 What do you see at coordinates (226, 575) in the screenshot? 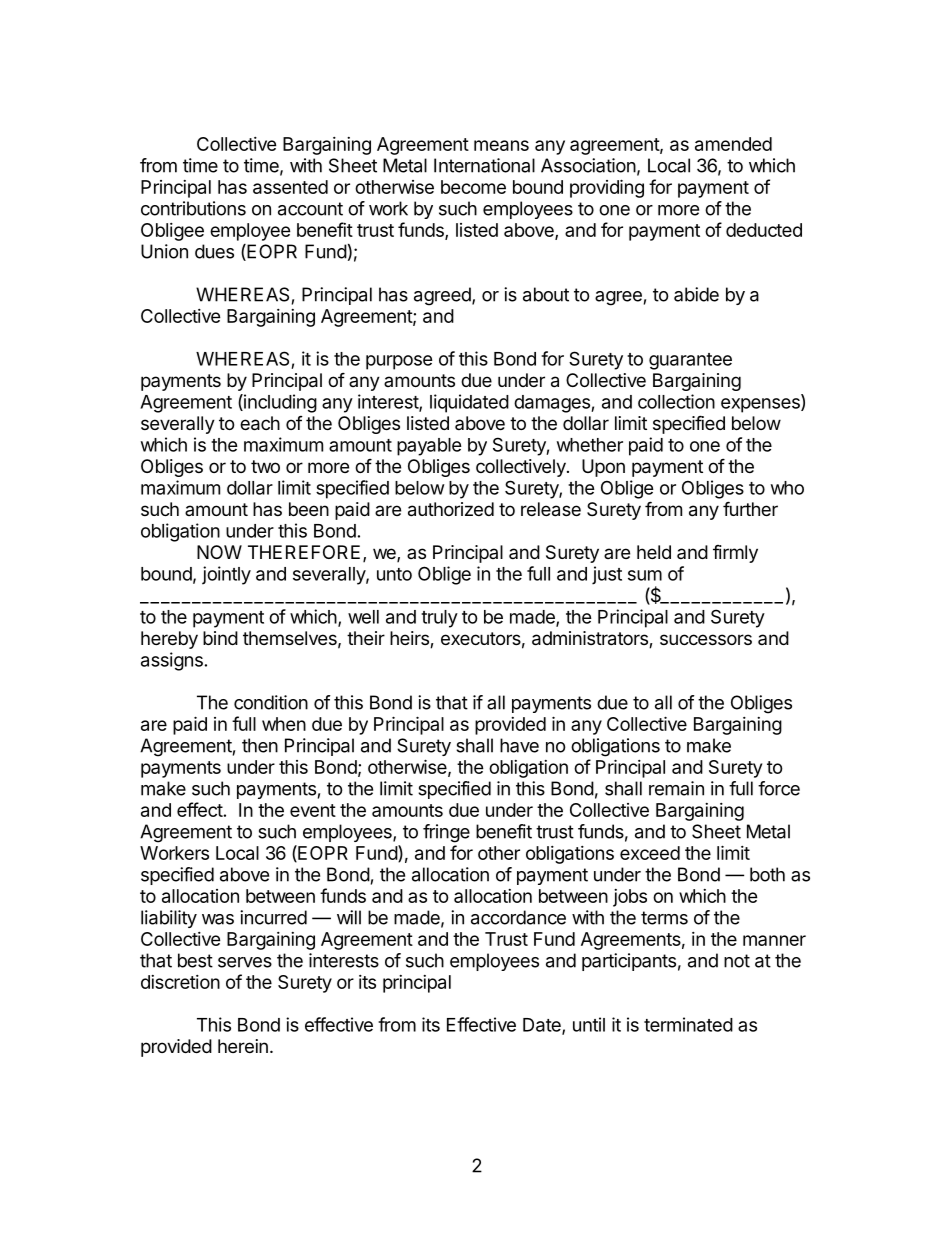
I see `jointly` at bounding box center [226, 575].
